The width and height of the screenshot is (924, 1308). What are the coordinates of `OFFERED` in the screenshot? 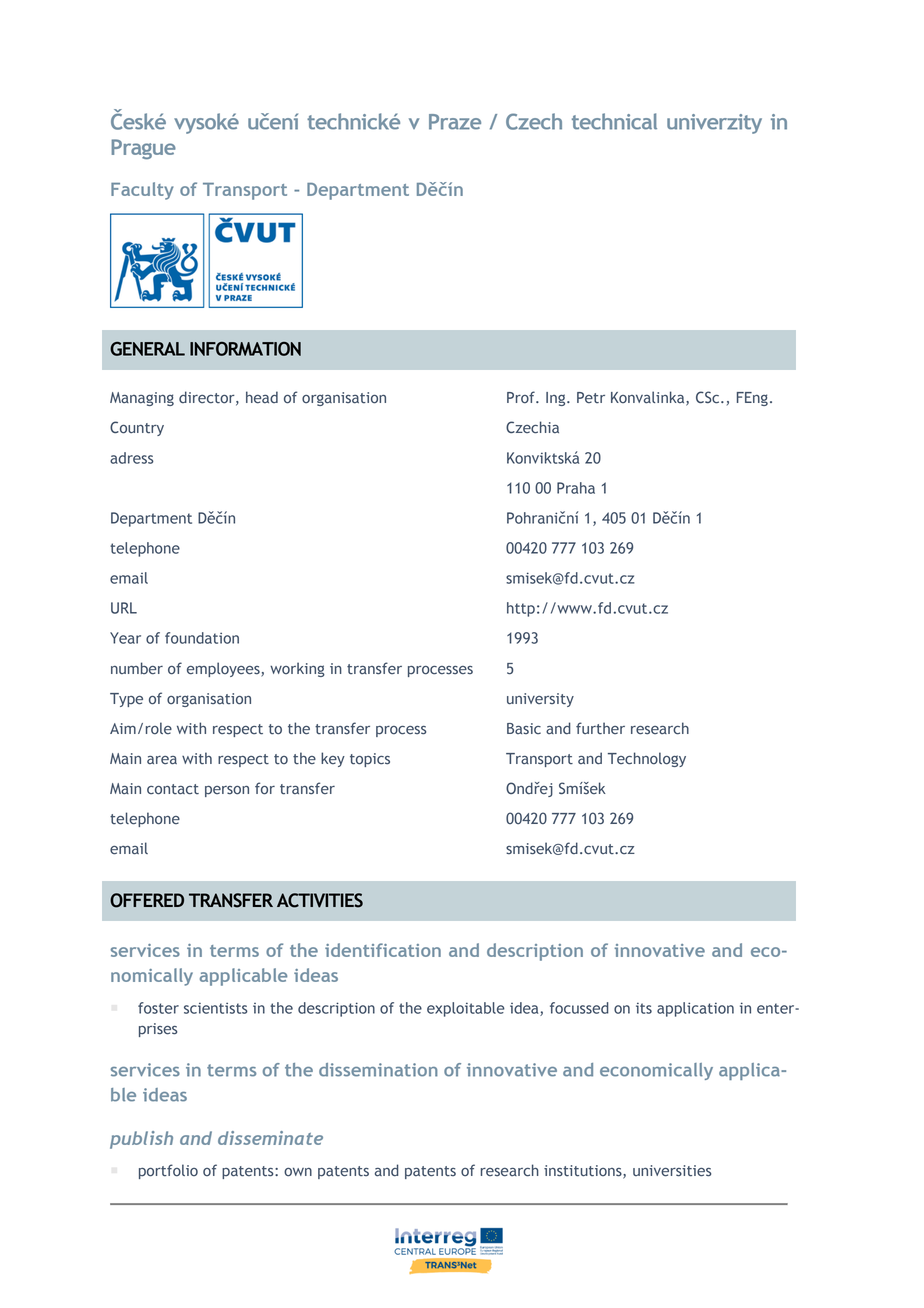 It's located at (147, 900).
